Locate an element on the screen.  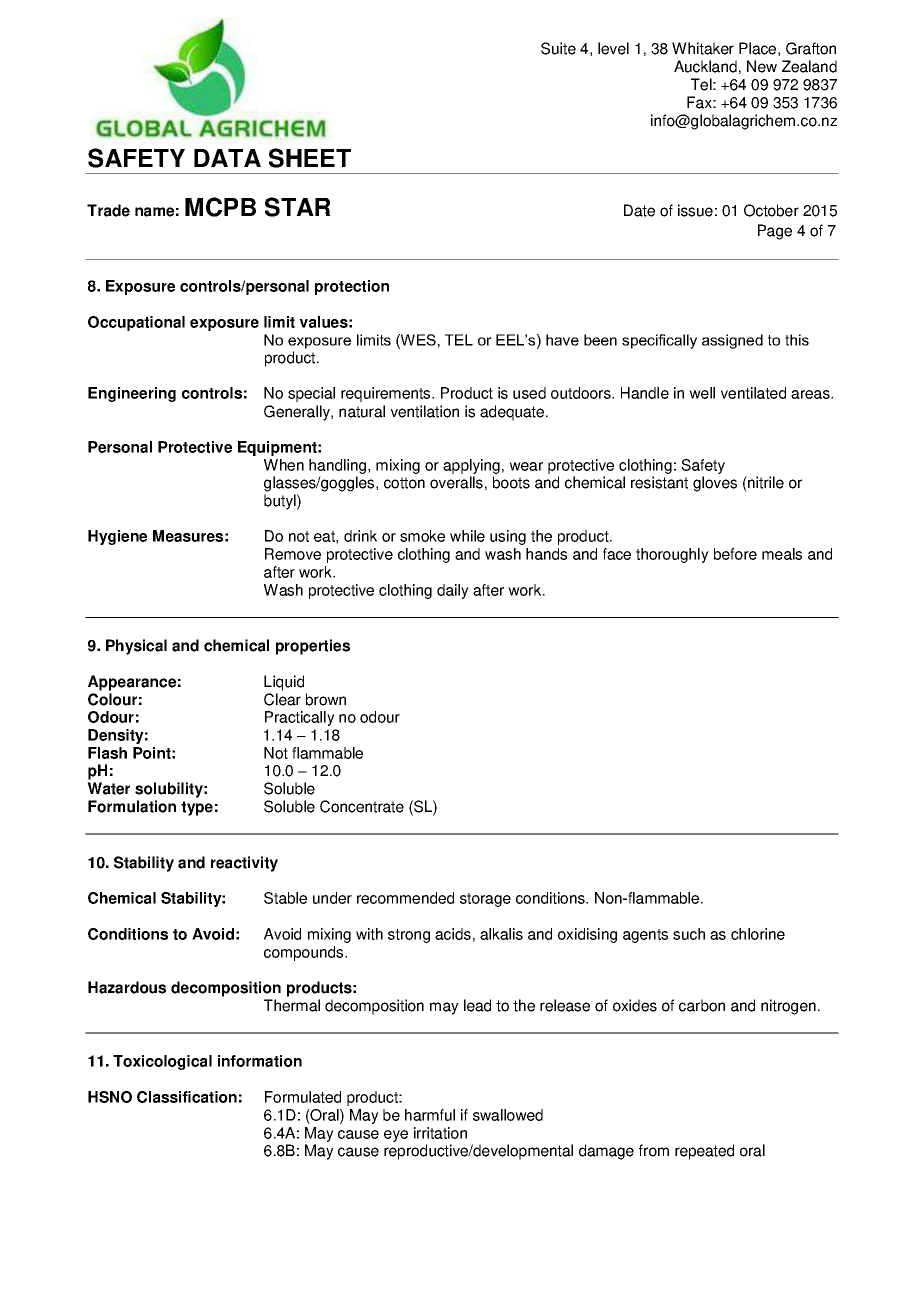
Classification is located at coordinates (187, 1097).
